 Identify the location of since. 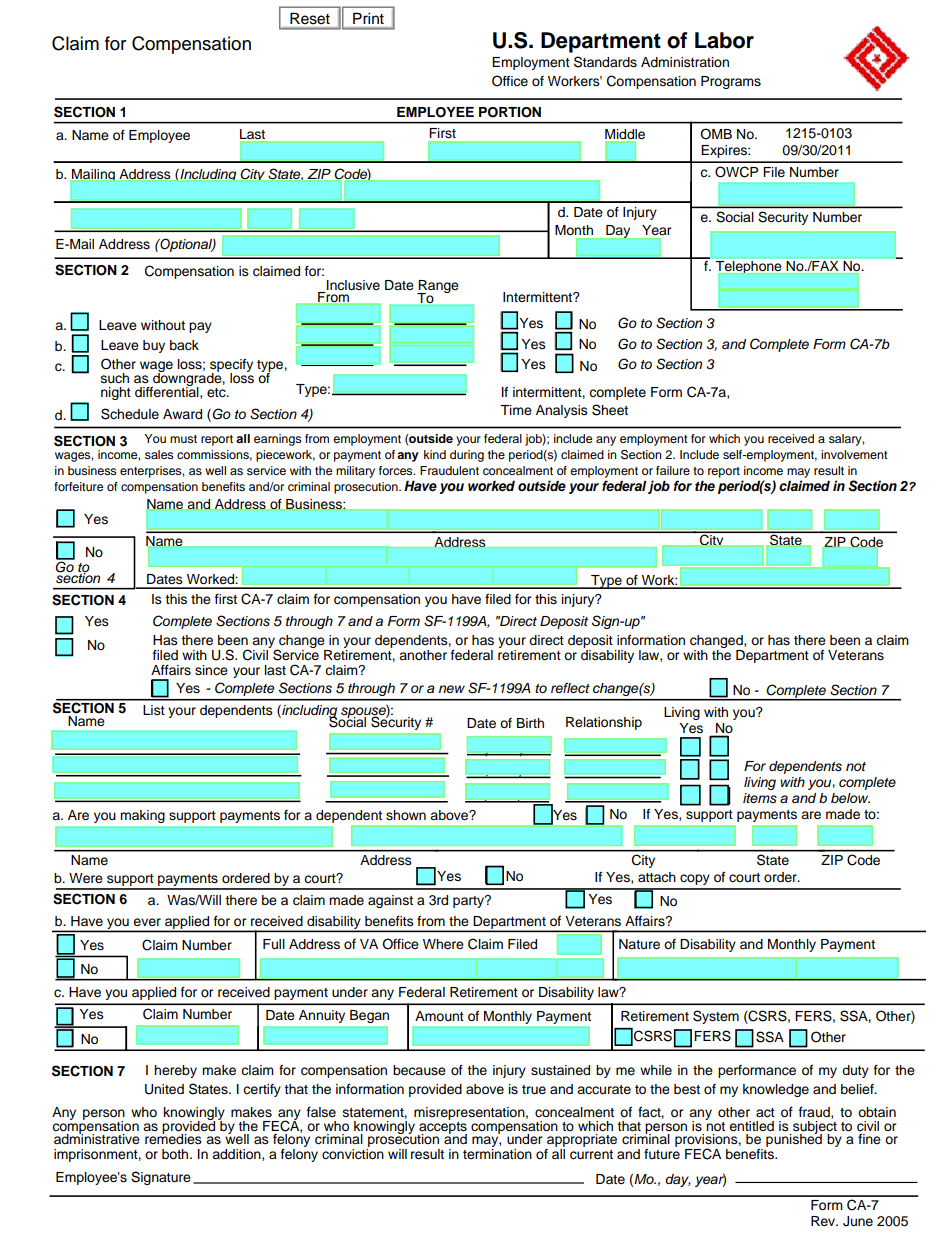
(211, 670).
